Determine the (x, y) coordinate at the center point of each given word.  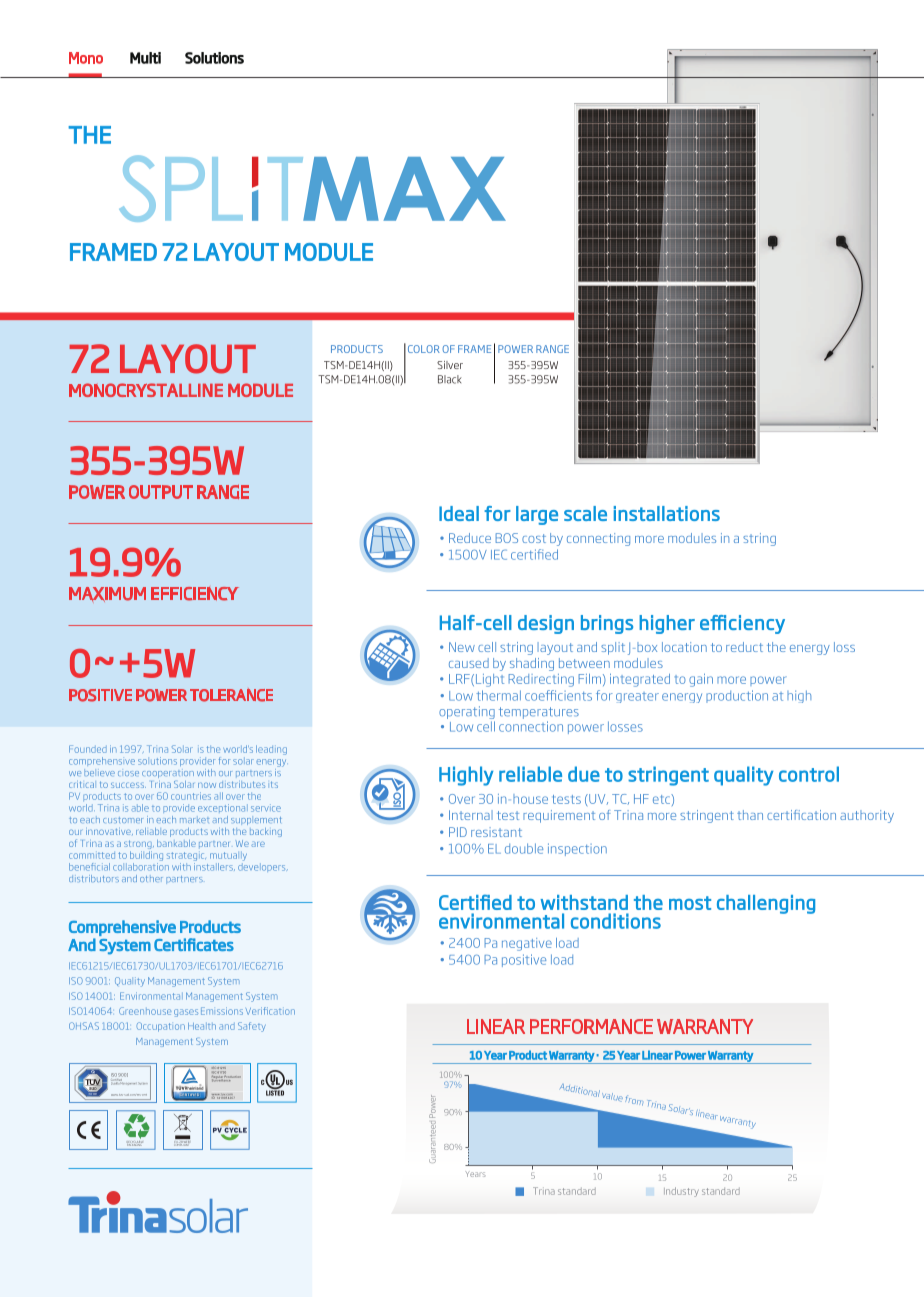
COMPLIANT (183, 1143)
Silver (450, 365)
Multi (145, 58)
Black (450, 379)
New (462, 647)
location (684, 647)
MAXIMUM (107, 594)
